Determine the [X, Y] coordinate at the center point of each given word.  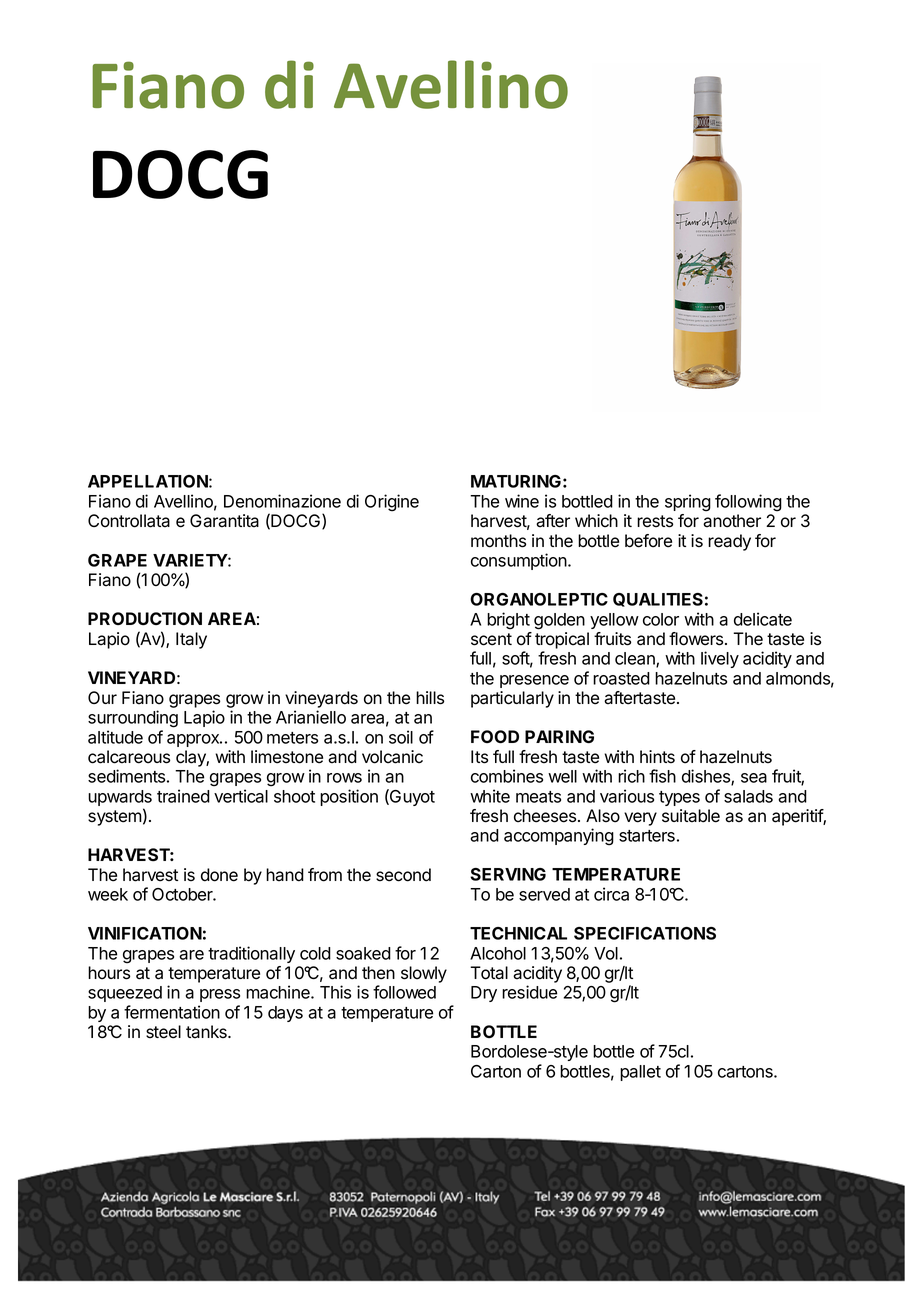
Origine [392, 503]
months [498, 541]
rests [655, 521]
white [490, 796]
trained [183, 796]
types [679, 798]
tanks [207, 1032]
